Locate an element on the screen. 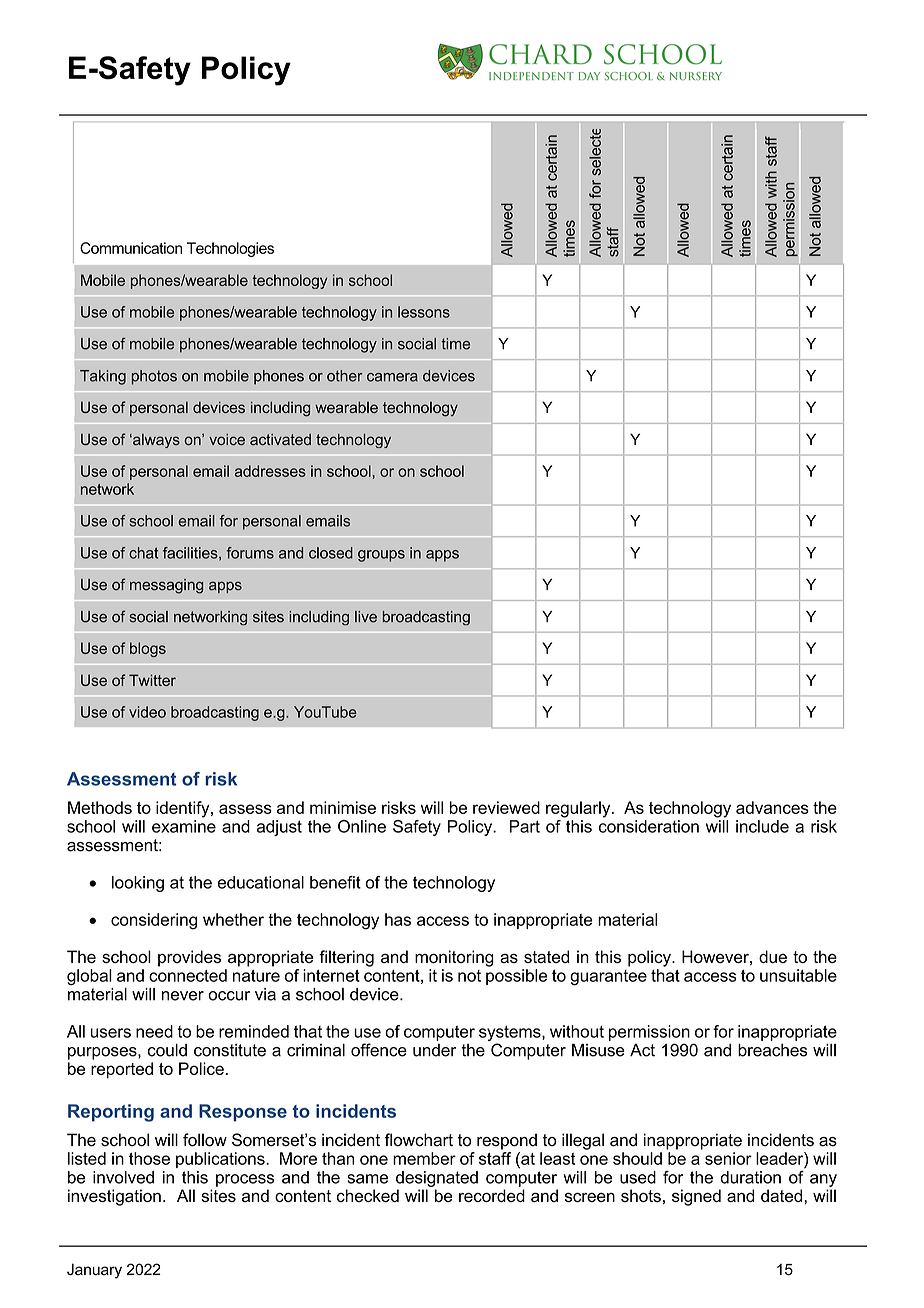 The image size is (924, 1308). considering is located at coordinates (154, 921).
